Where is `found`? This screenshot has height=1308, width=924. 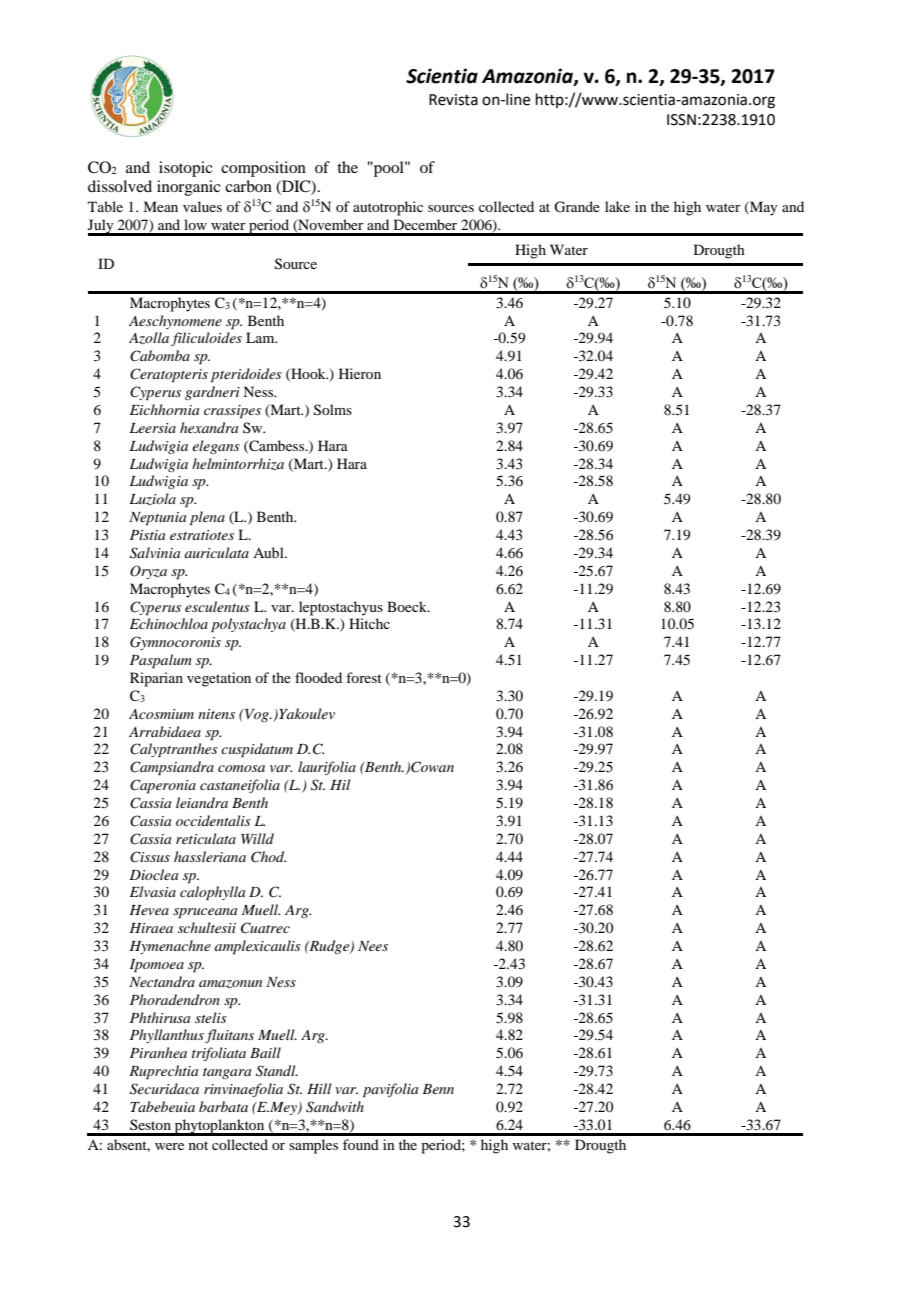
found is located at coordinates (361, 1144).
